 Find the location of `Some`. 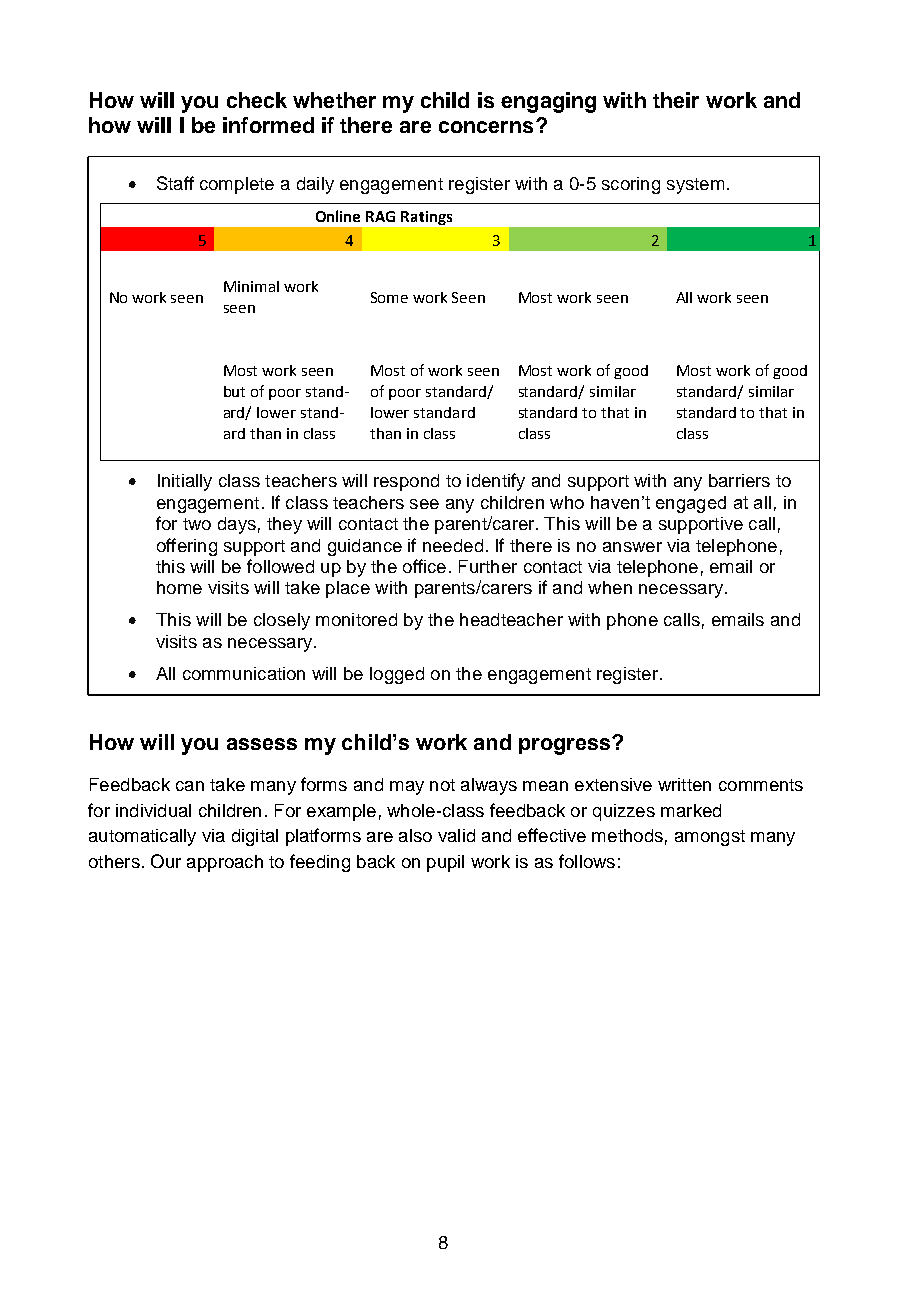

Some is located at coordinates (389, 297).
